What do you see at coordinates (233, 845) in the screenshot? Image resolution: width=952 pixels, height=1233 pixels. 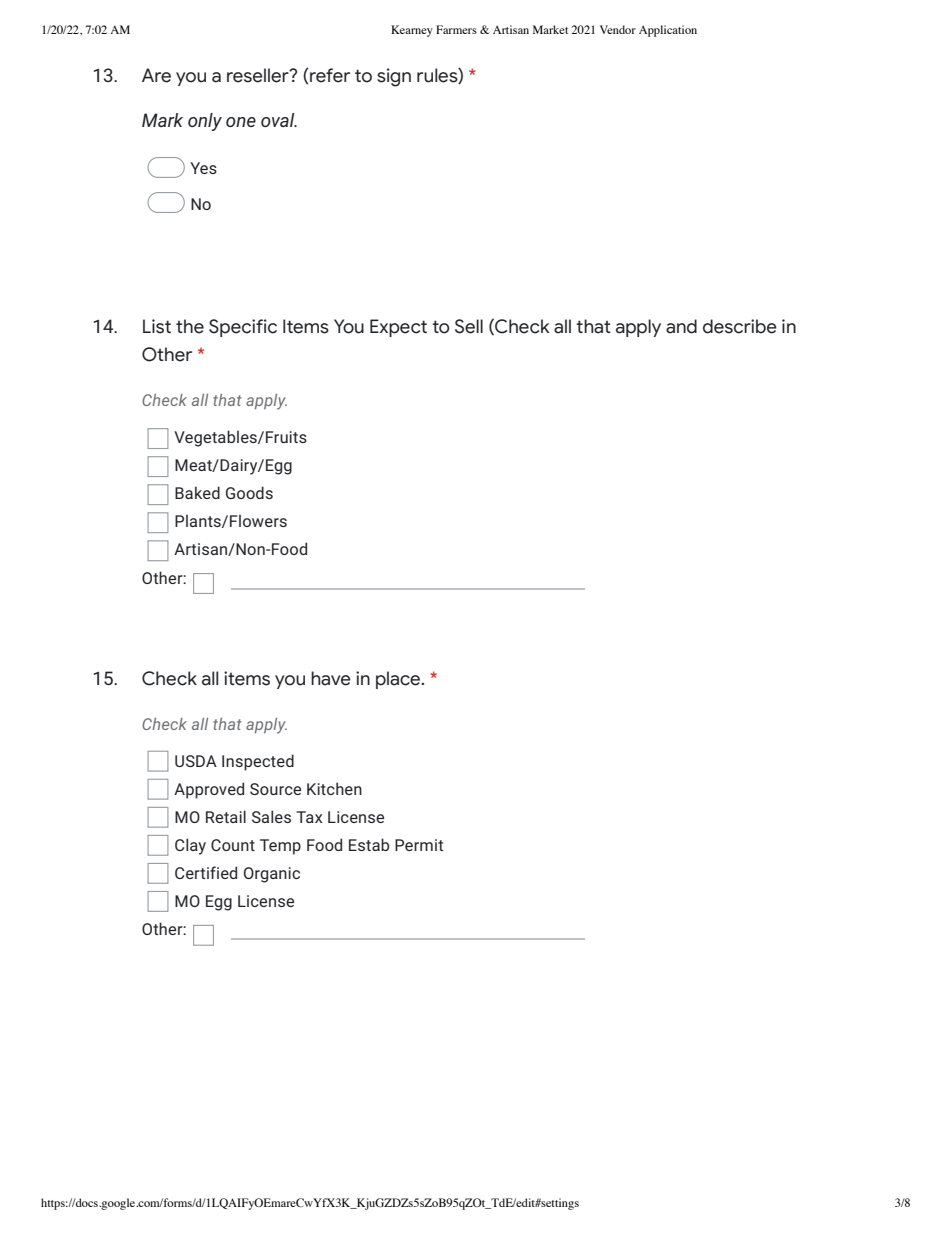 I see `Count` at bounding box center [233, 845].
